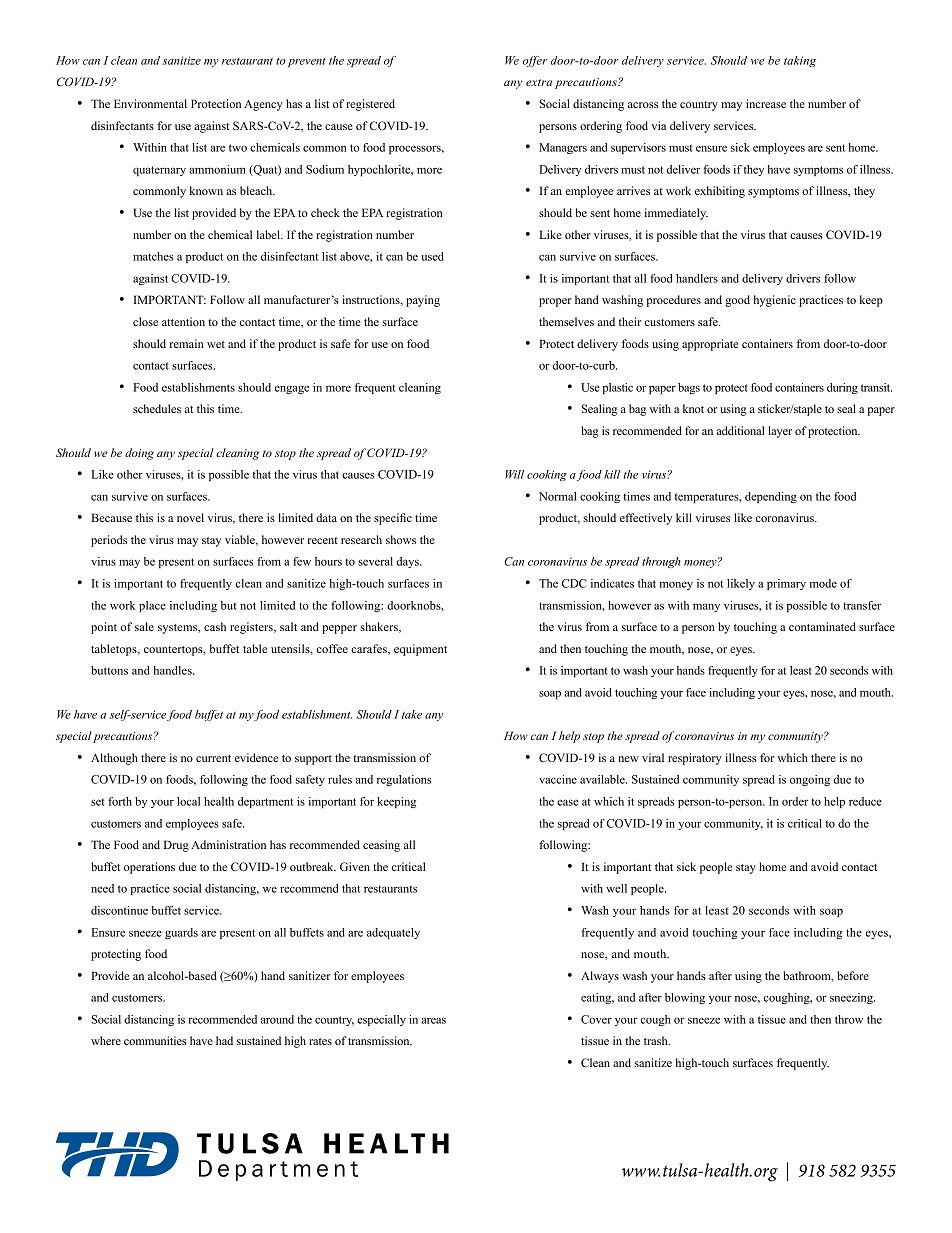  I want to click on extra, so click(539, 82).
